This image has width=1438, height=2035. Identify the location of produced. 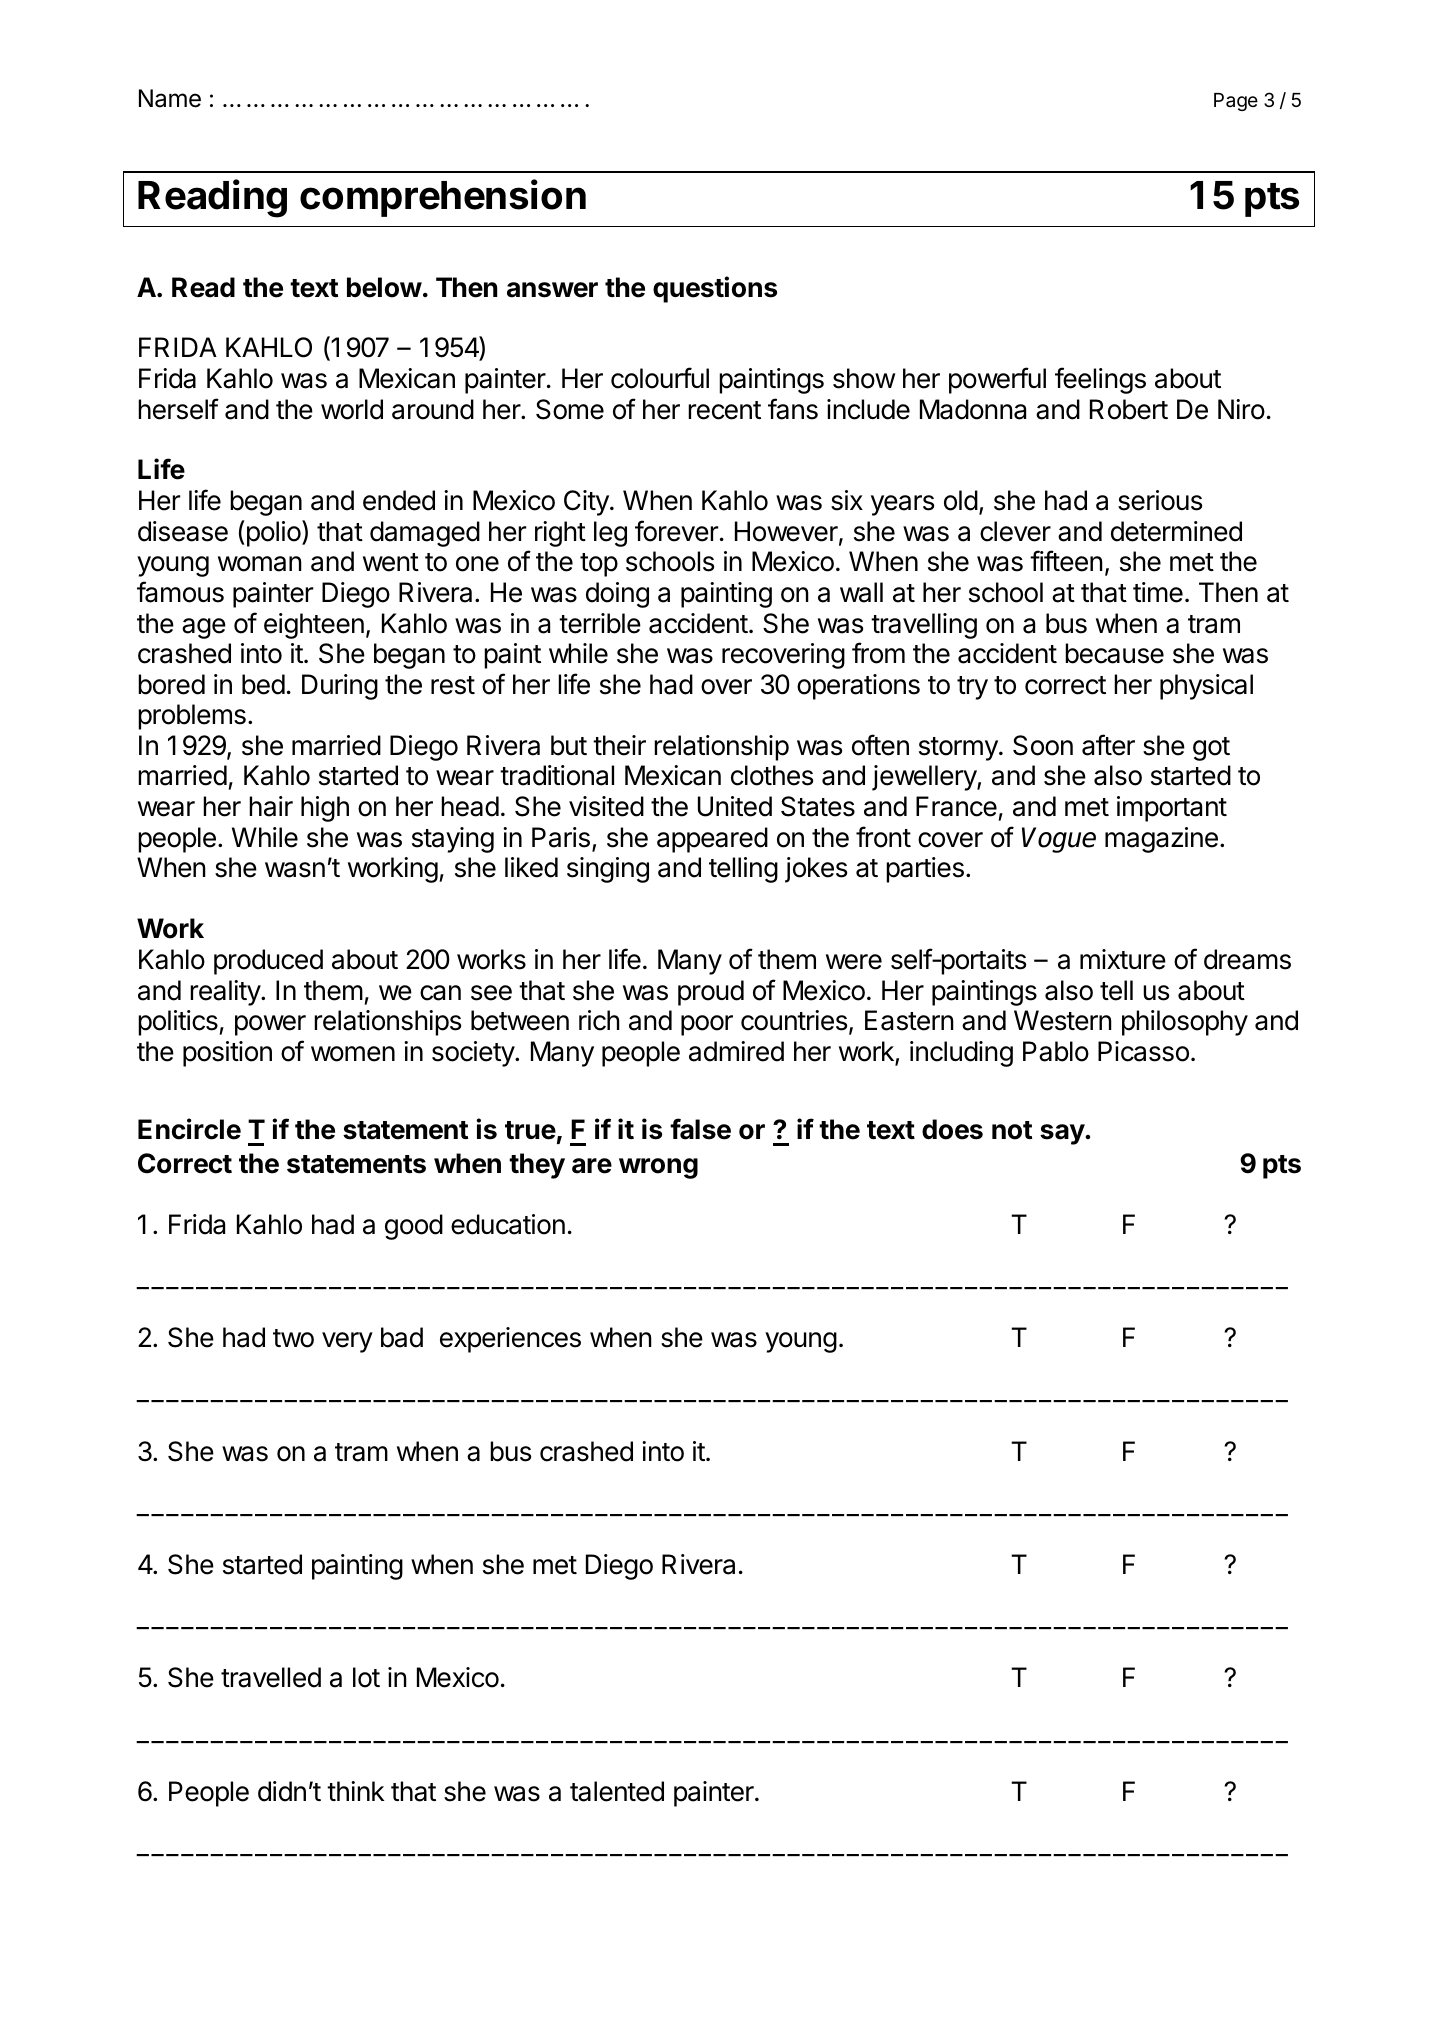
(268, 962).
